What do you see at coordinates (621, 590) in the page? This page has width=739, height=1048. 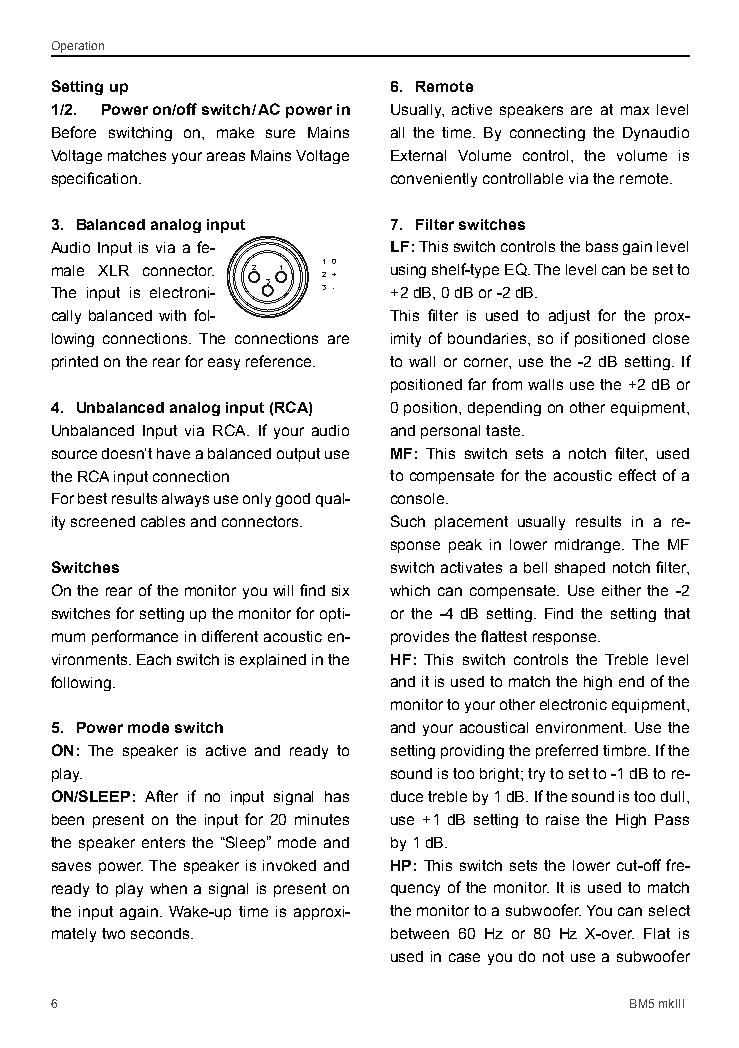 I see `either` at bounding box center [621, 590].
